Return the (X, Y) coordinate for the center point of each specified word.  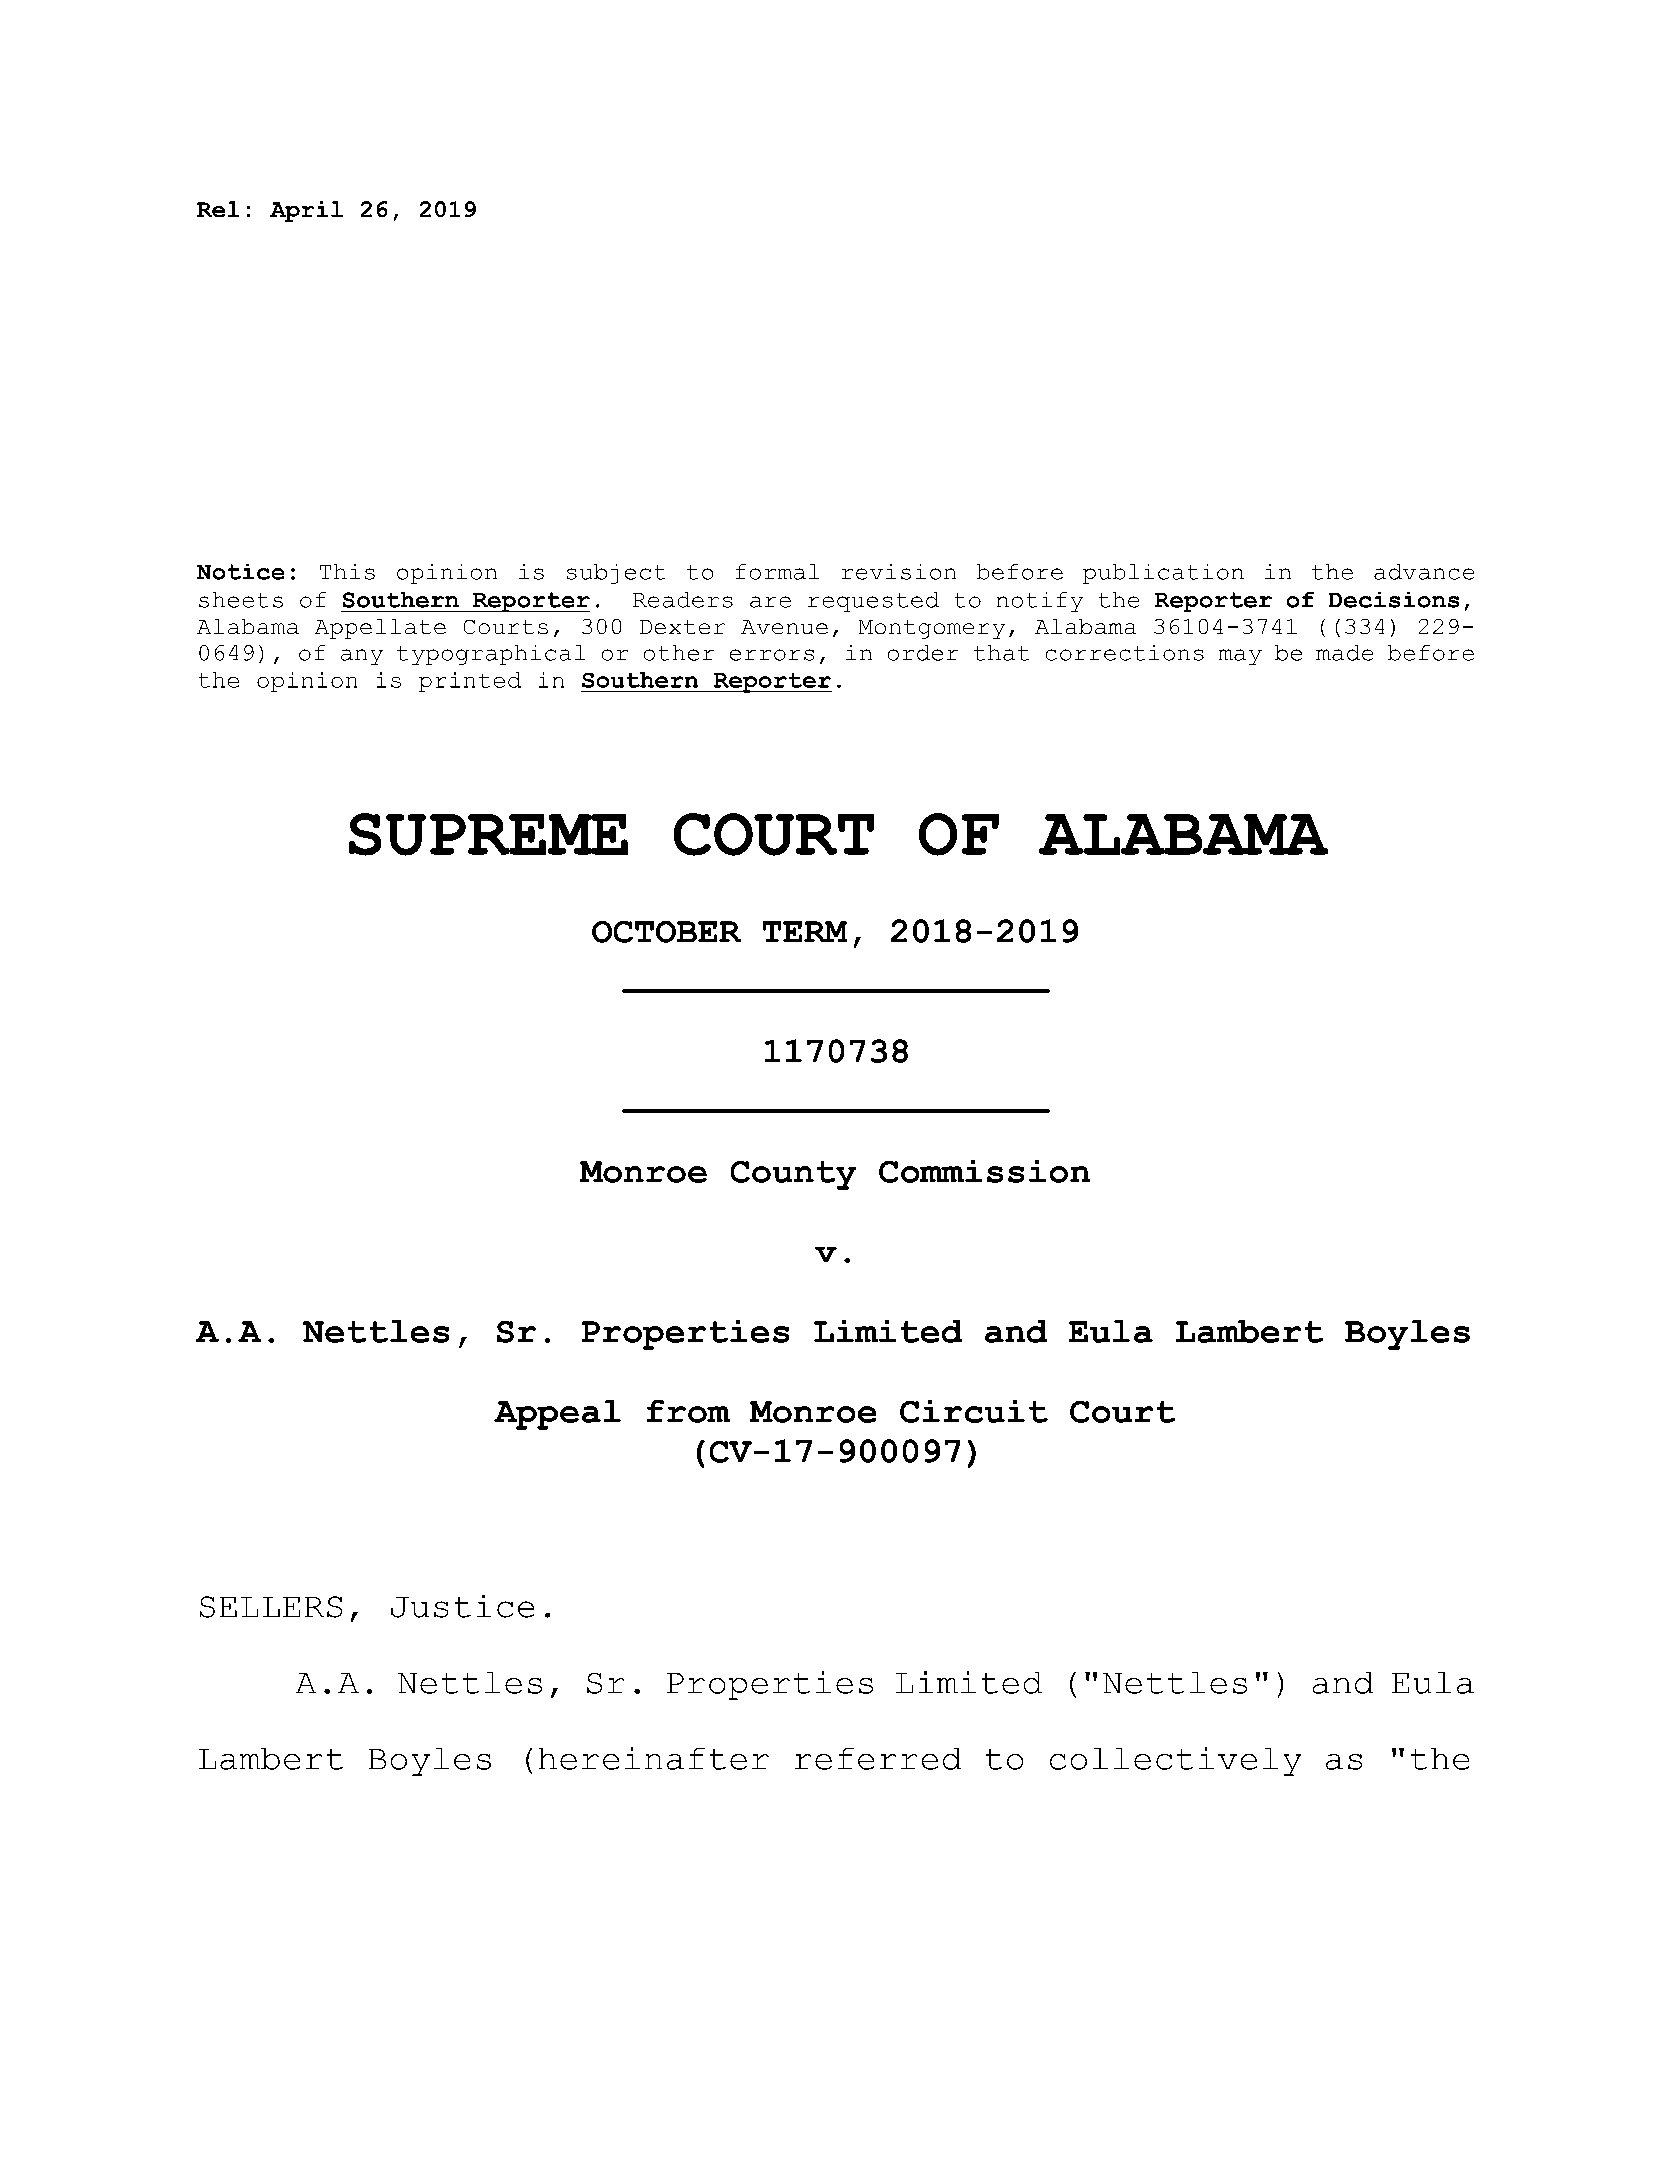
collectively (1175, 1761)
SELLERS (271, 1607)
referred (878, 1759)
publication (1163, 574)
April (306, 211)
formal (777, 572)
